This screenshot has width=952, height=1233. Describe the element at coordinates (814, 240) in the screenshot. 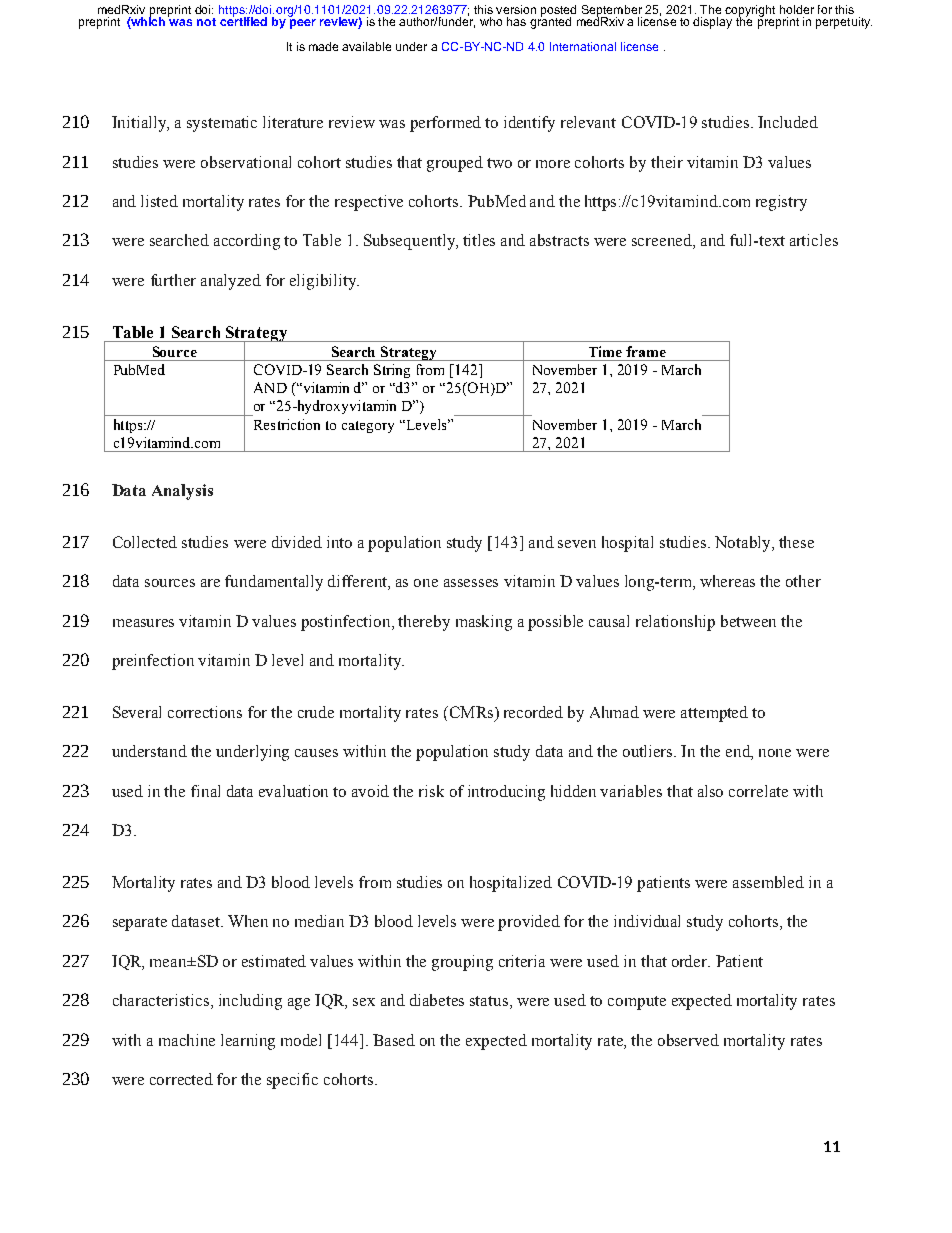

I see `articles` at that location.
